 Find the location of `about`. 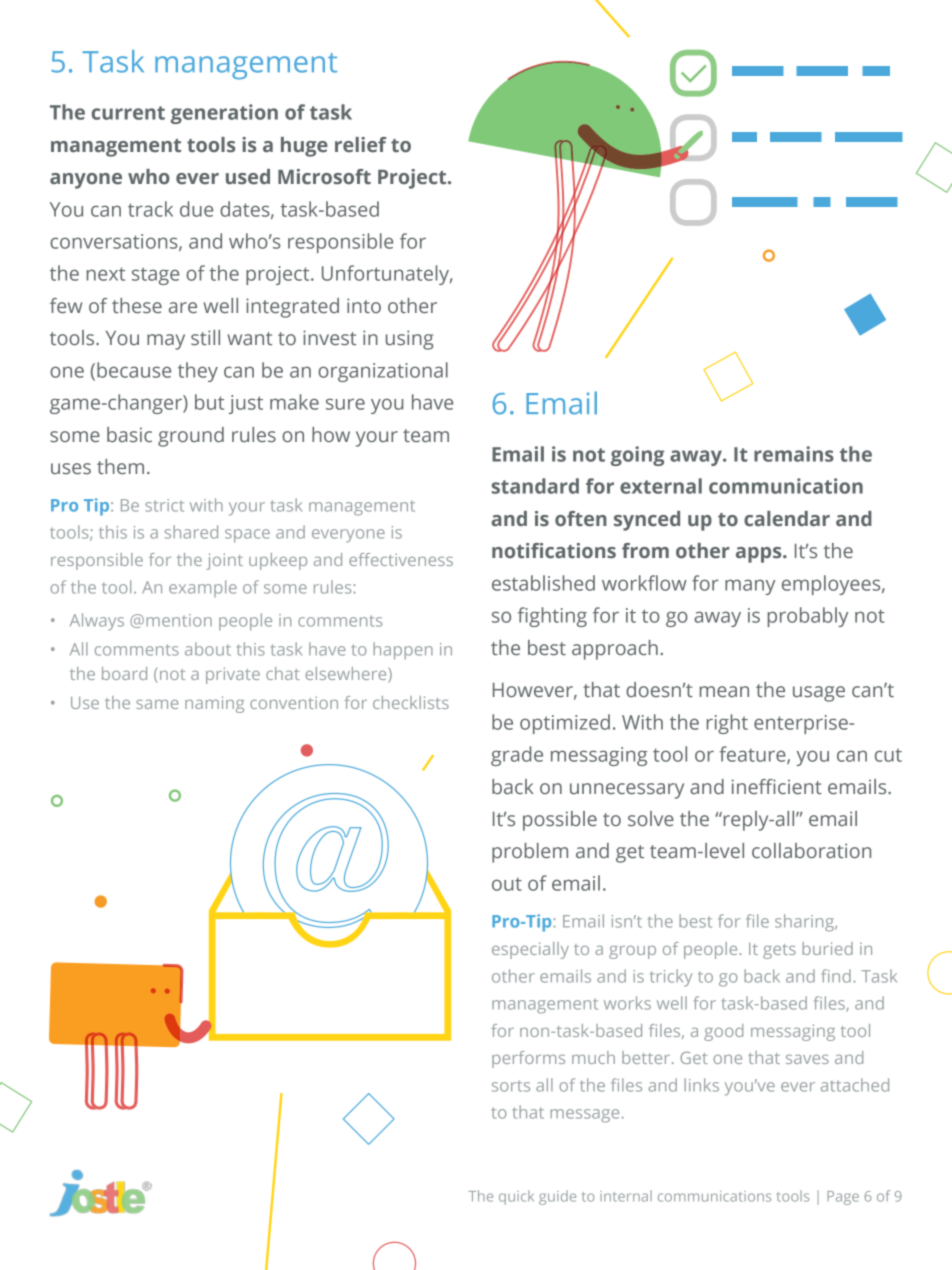

about is located at coordinates (208, 649).
